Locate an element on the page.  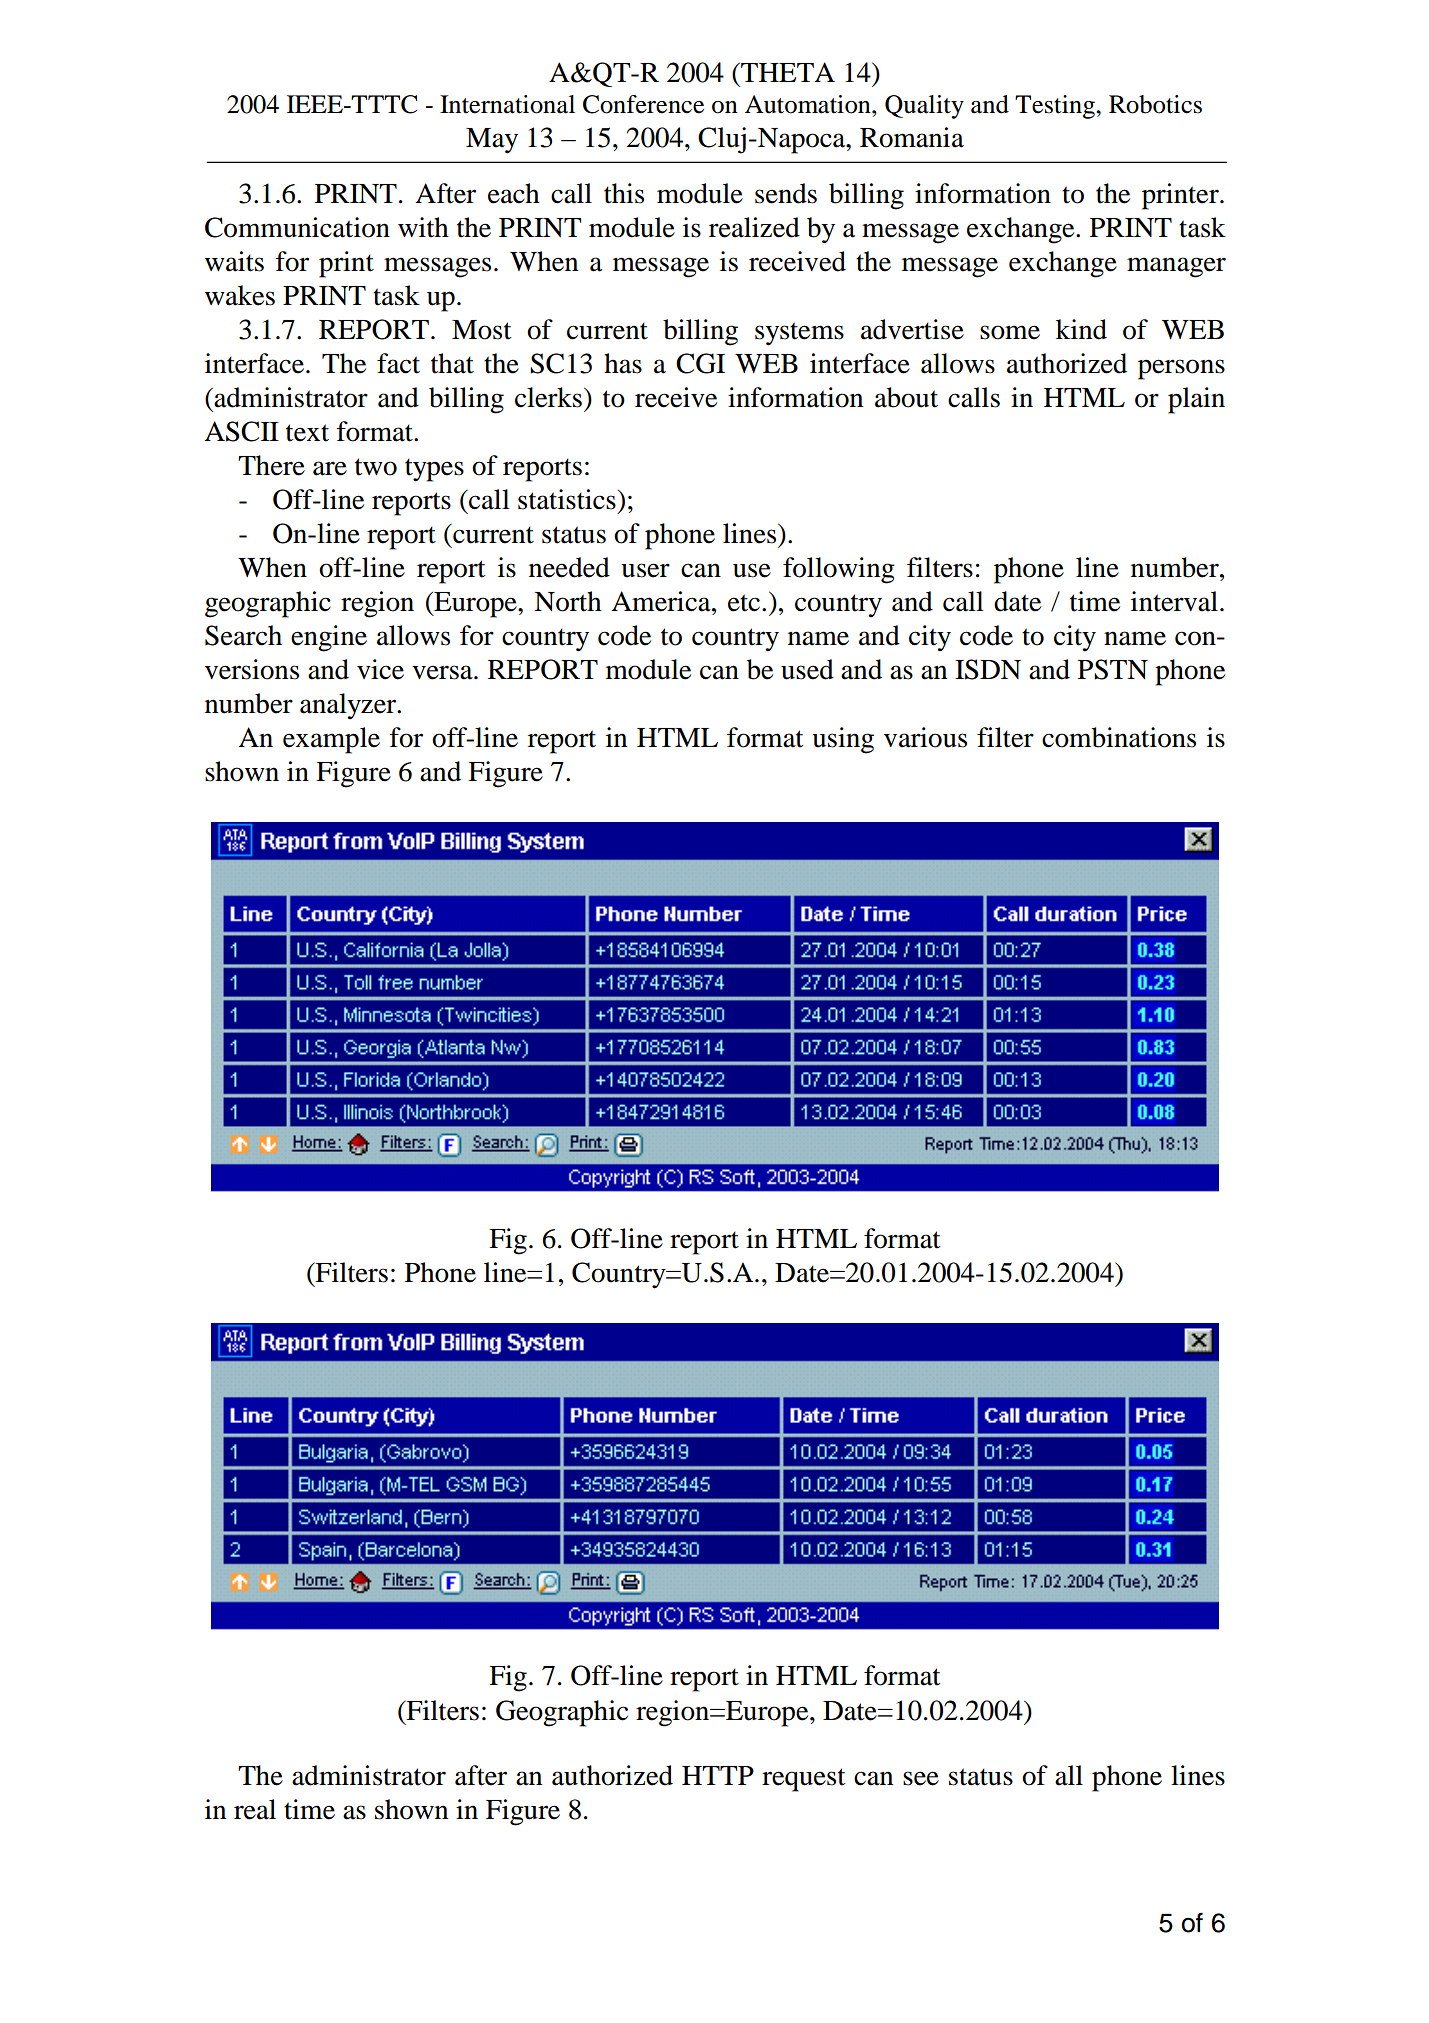
example is located at coordinates (331, 740).
